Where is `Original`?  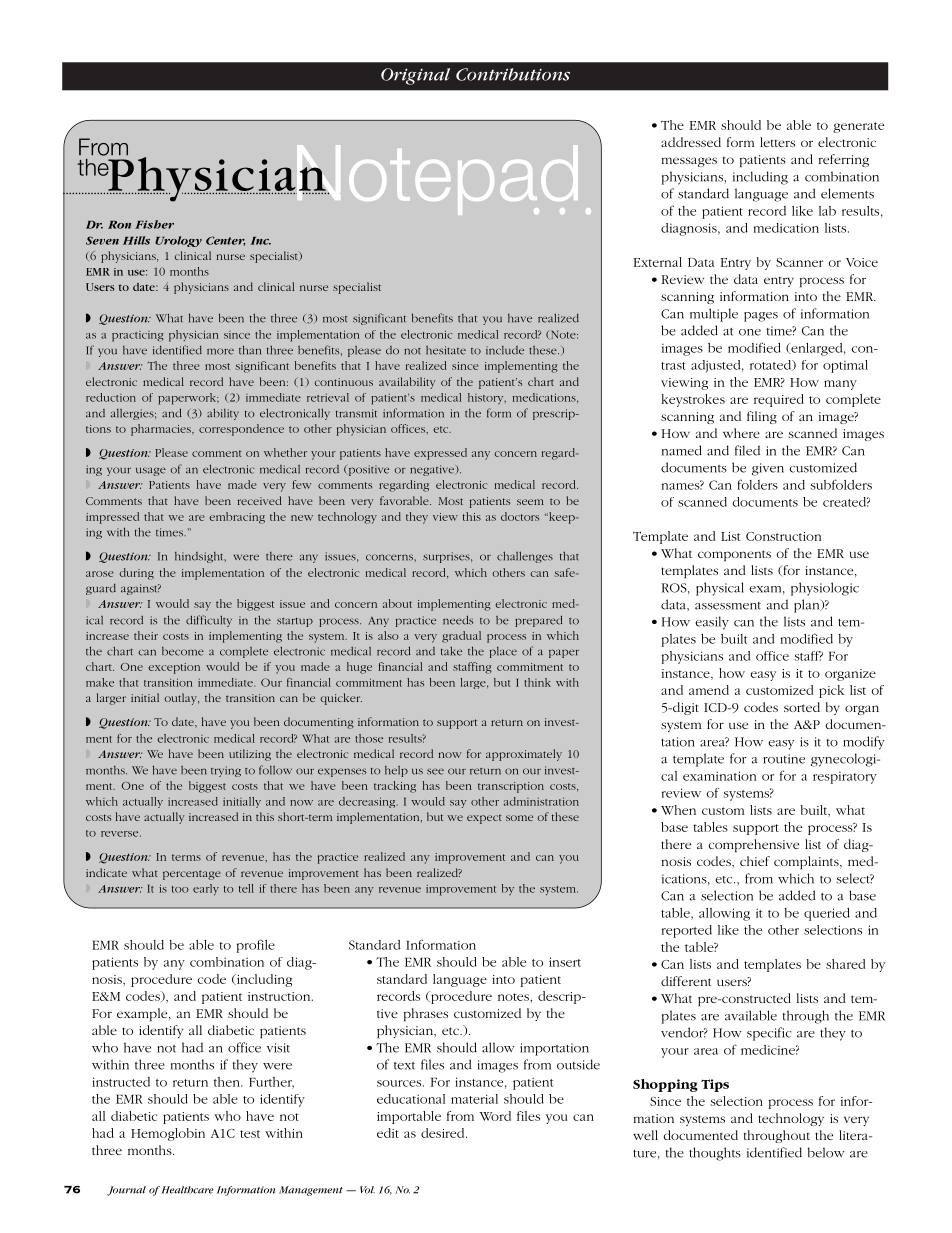
Original is located at coordinates (415, 76).
